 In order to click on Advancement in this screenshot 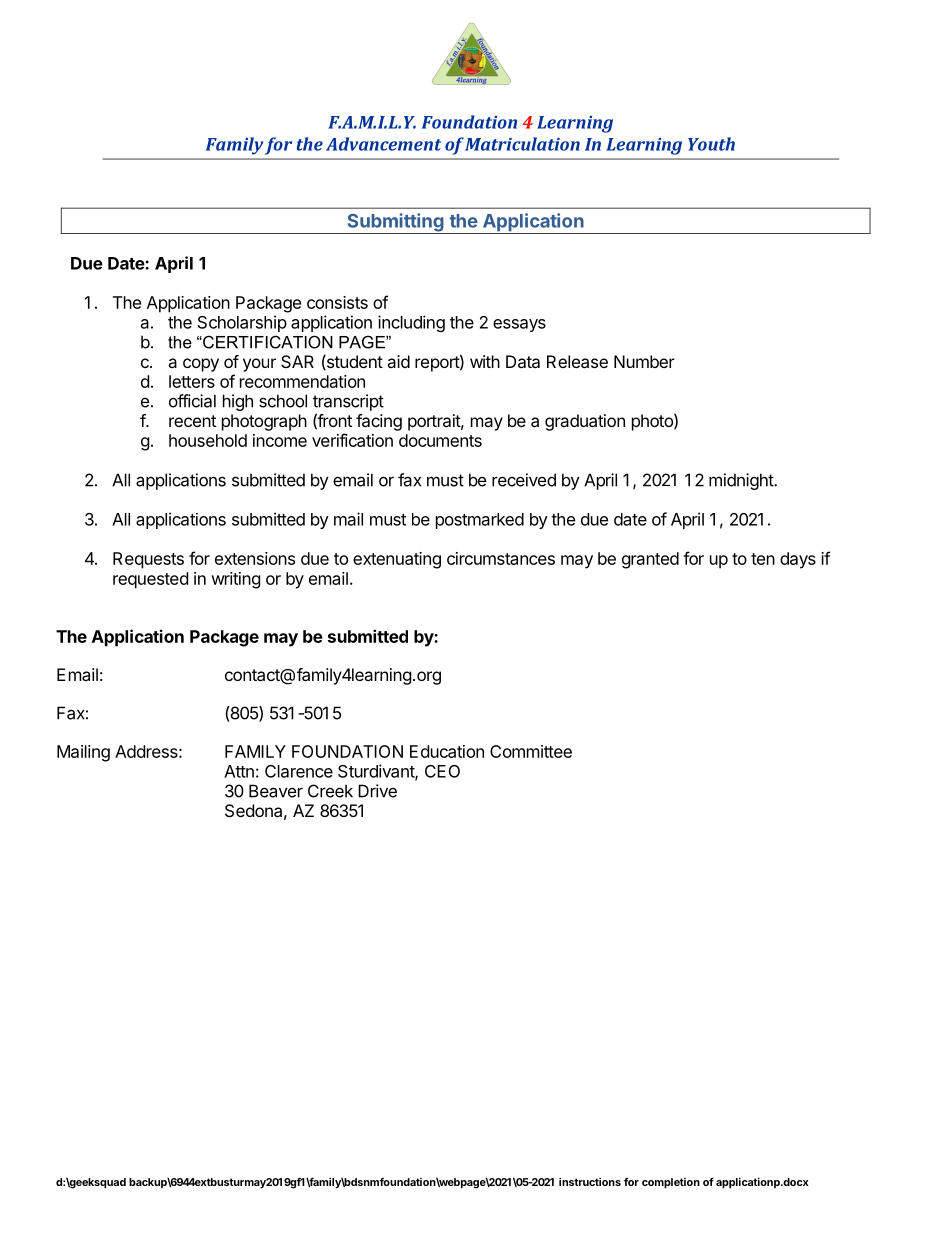, I will do `click(383, 144)`.
